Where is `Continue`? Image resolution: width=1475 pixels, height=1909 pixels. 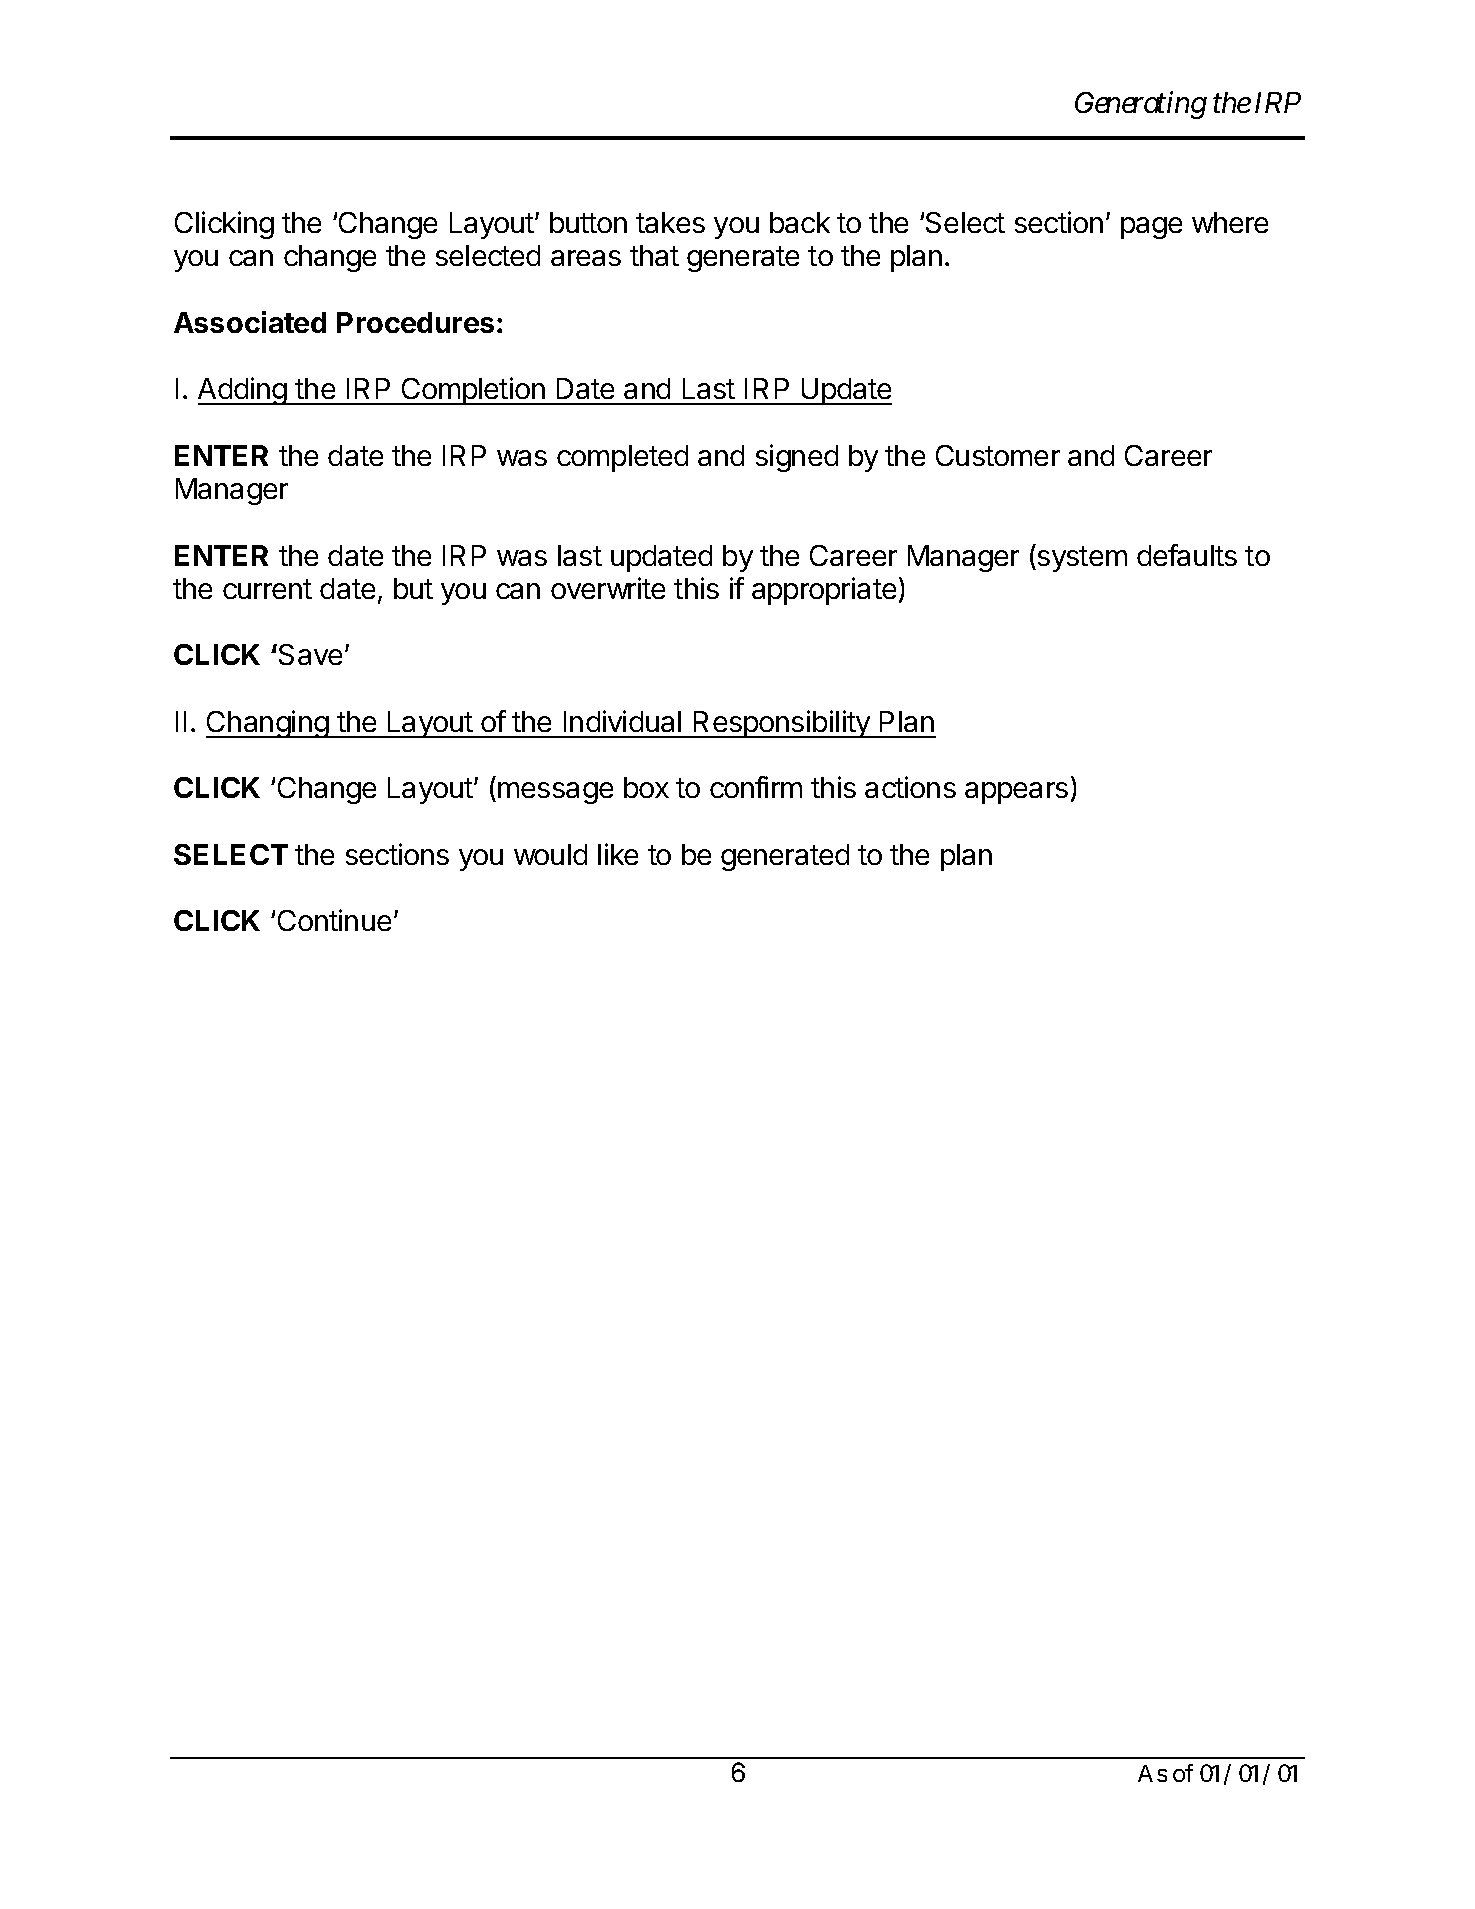
Continue is located at coordinates (334, 920).
